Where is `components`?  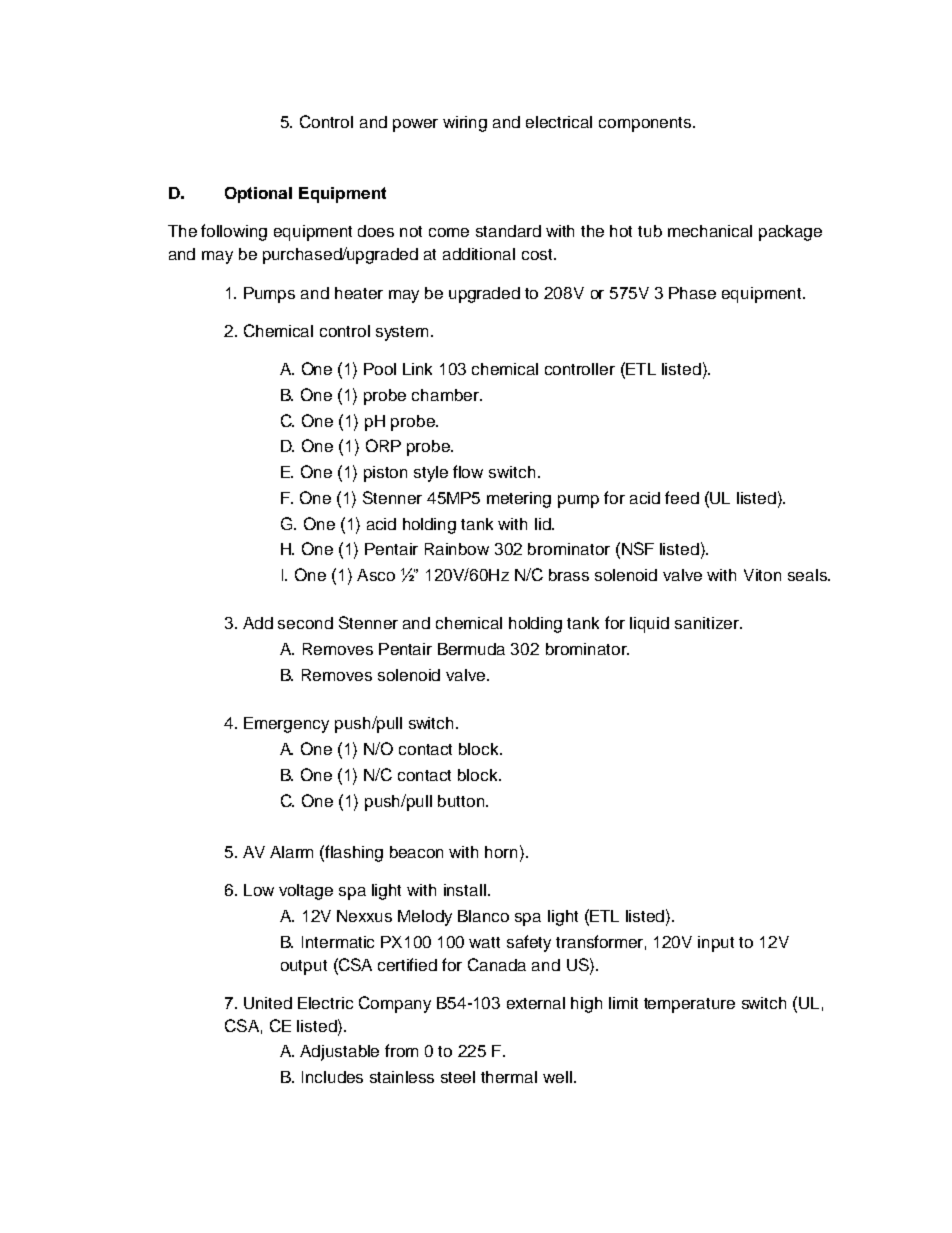 components is located at coordinates (646, 124).
